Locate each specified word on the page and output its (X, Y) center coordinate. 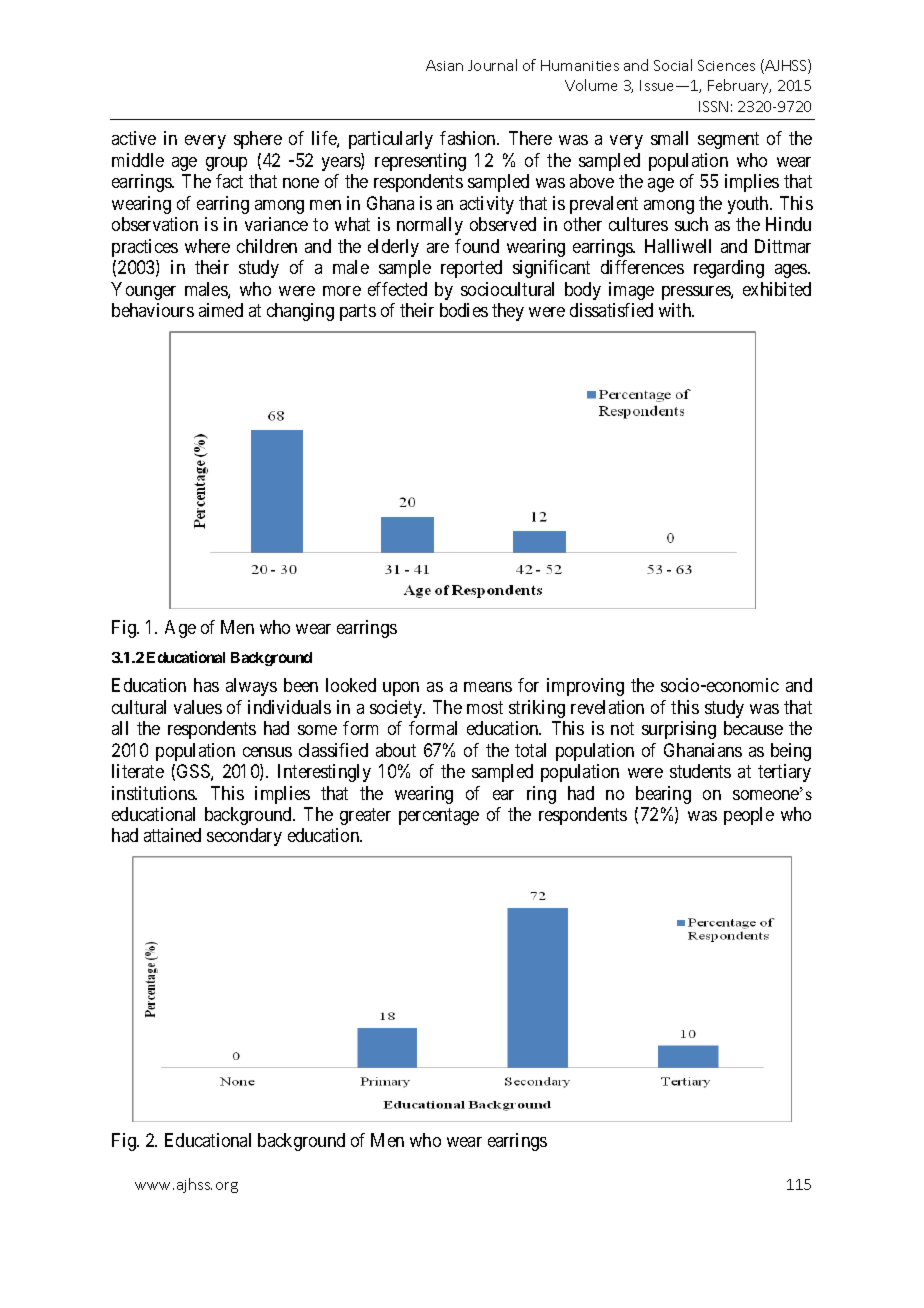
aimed (221, 310)
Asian (444, 65)
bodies (464, 310)
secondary (244, 837)
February (739, 86)
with (676, 310)
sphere (258, 140)
